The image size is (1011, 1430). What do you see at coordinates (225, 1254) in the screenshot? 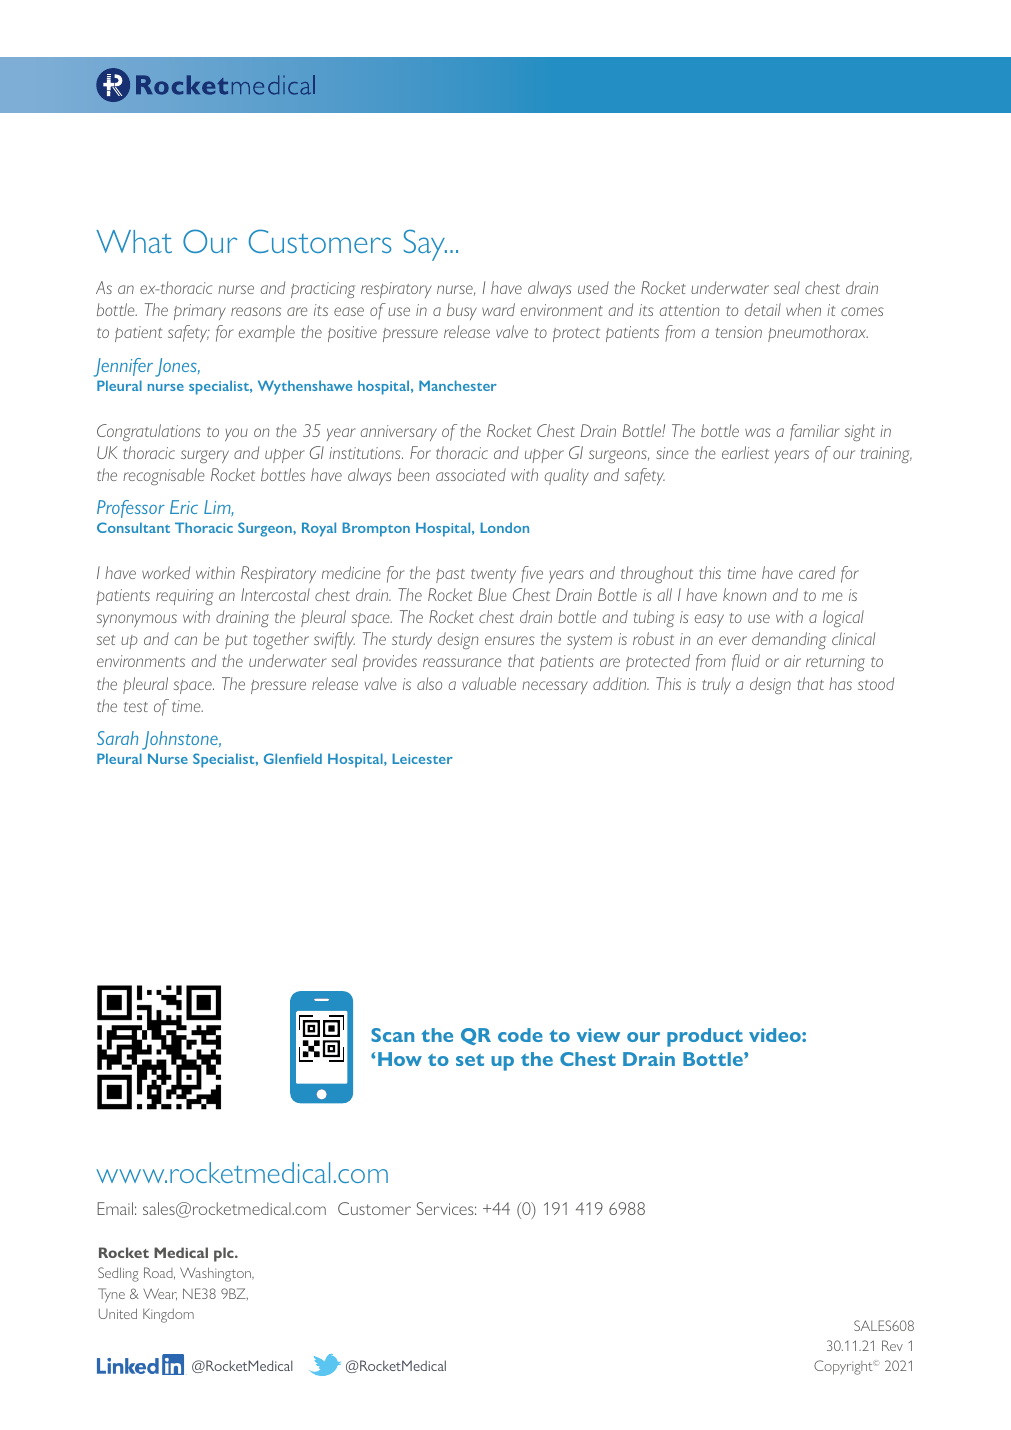
I see `plc` at bounding box center [225, 1254].
